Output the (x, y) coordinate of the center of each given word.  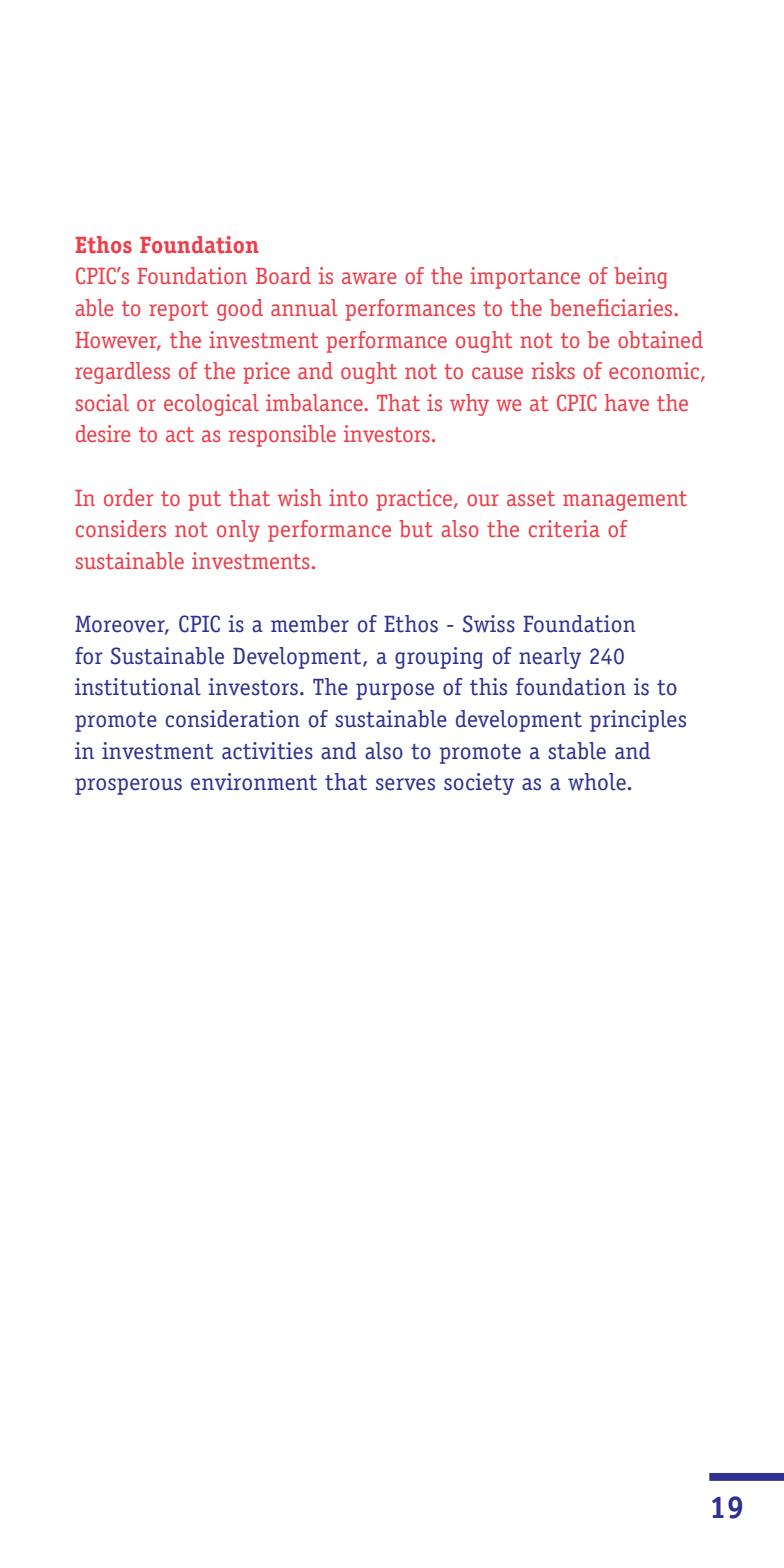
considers (121, 528)
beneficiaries (612, 307)
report (178, 311)
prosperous (128, 786)
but (416, 528)
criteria (564, 528)
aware (369, 278)
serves (405, 784)
